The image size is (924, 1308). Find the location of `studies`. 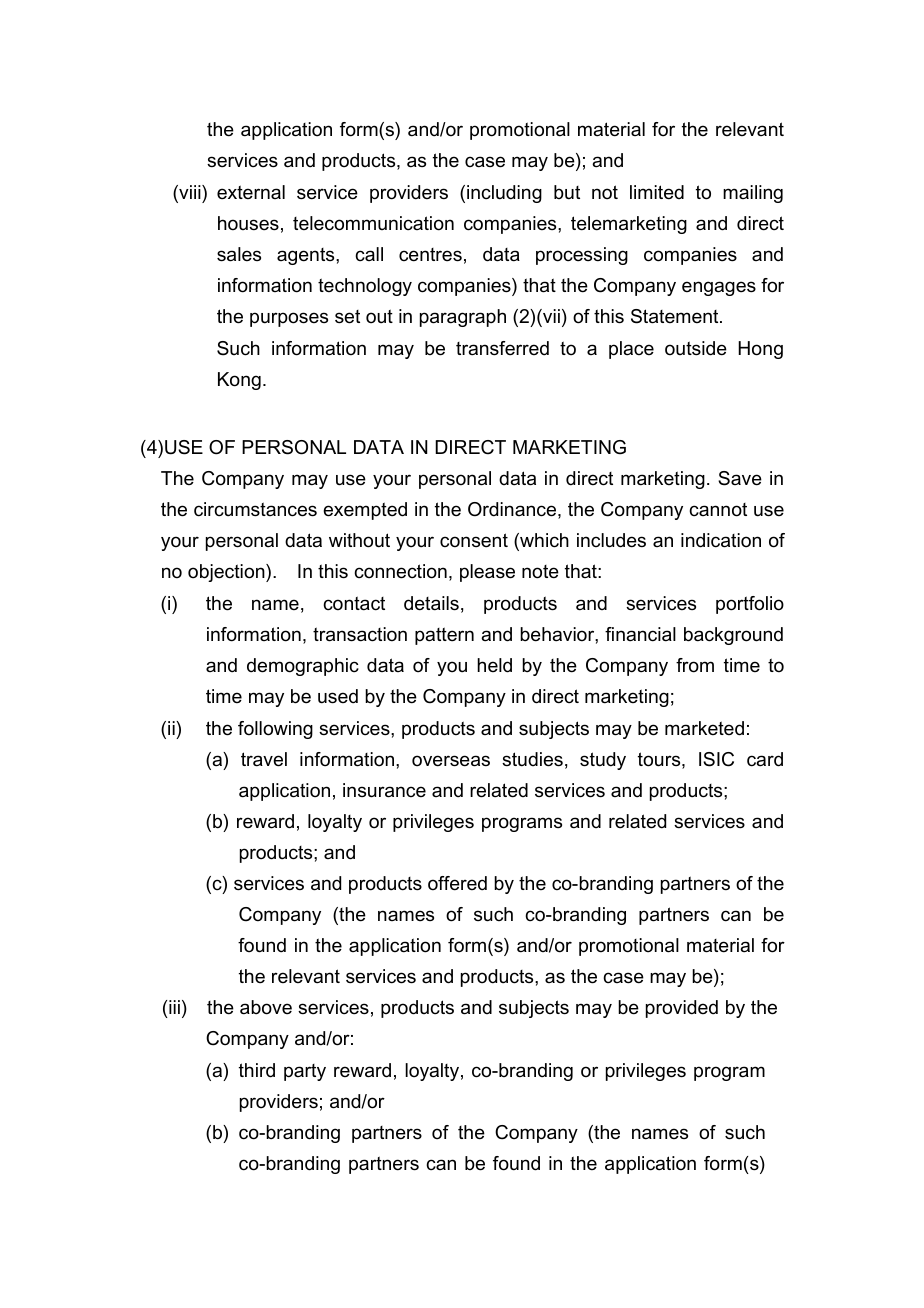

studies is located at coordinates (532, 759).
